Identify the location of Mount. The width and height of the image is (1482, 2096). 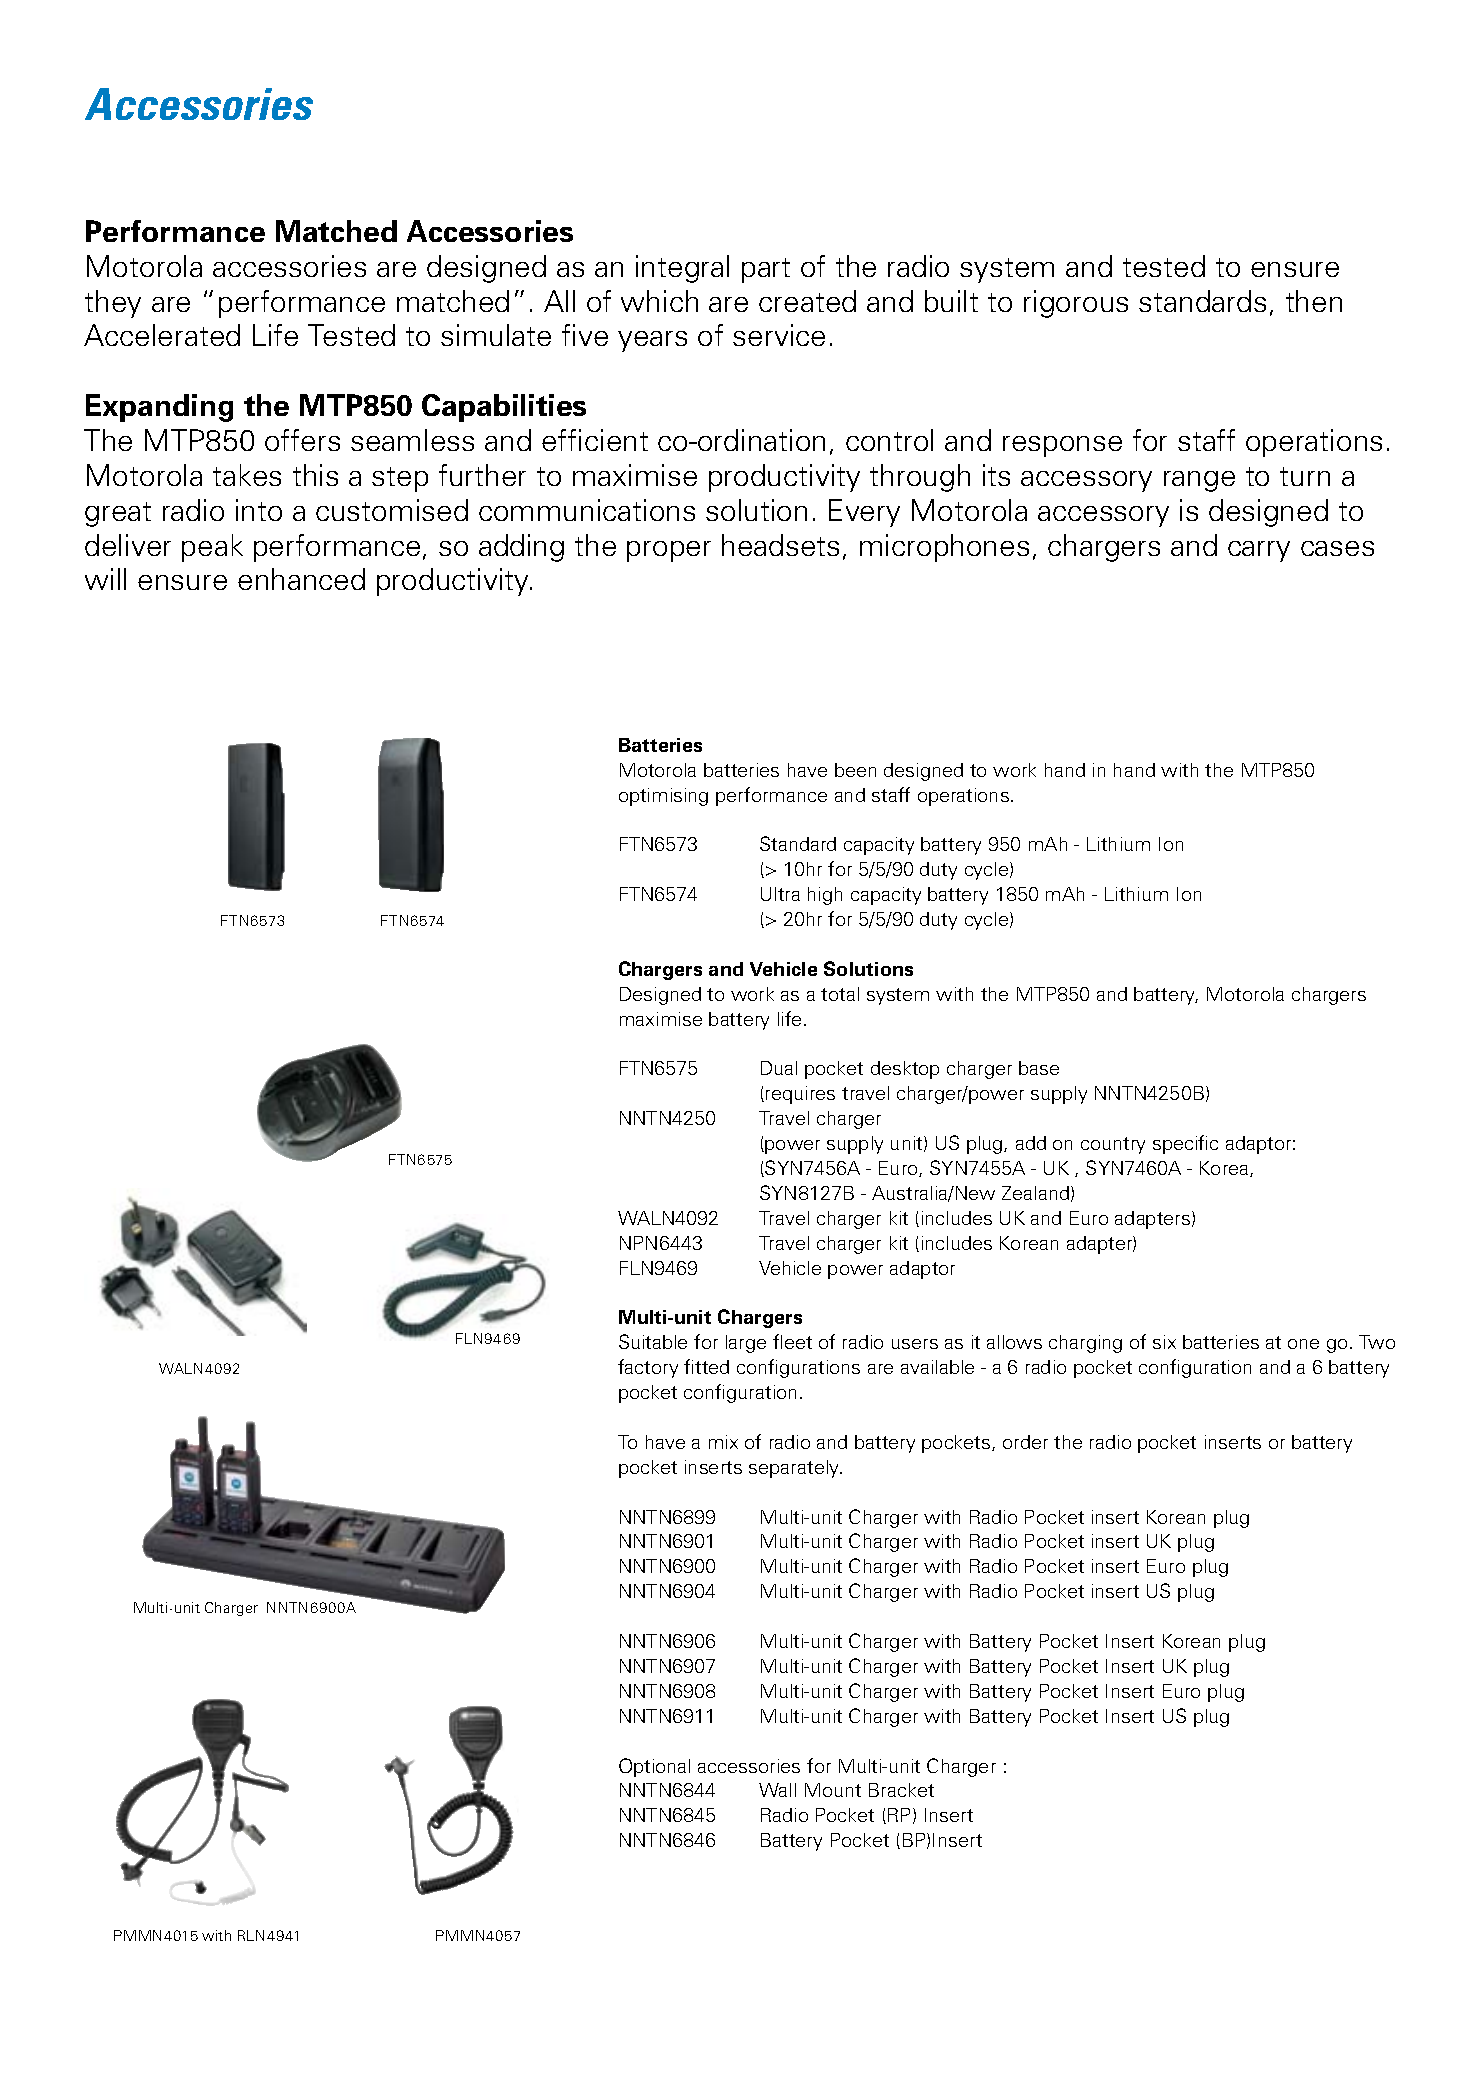
(833, 1790).
